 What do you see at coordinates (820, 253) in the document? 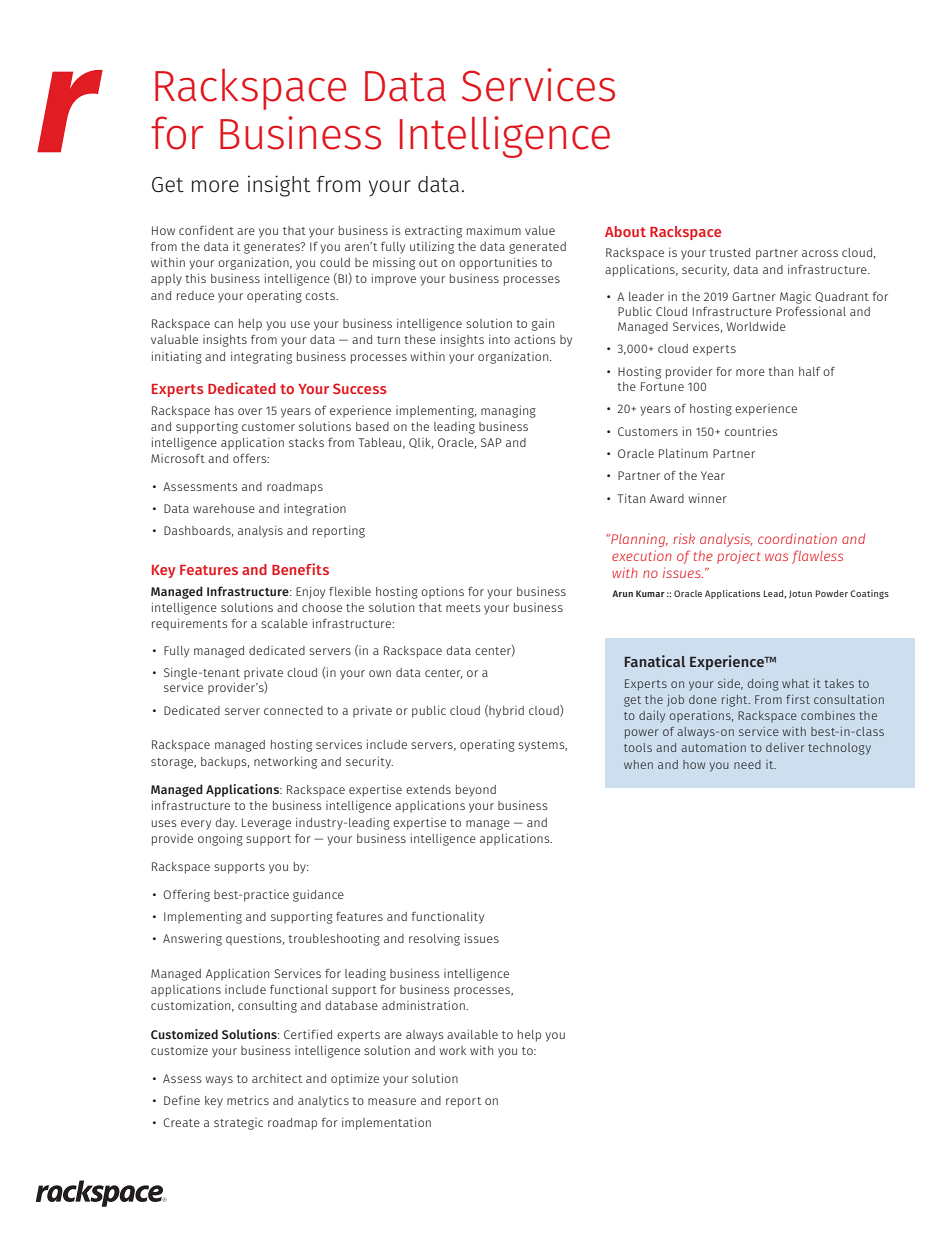
I see `across` at bounding box center [820, 253].
